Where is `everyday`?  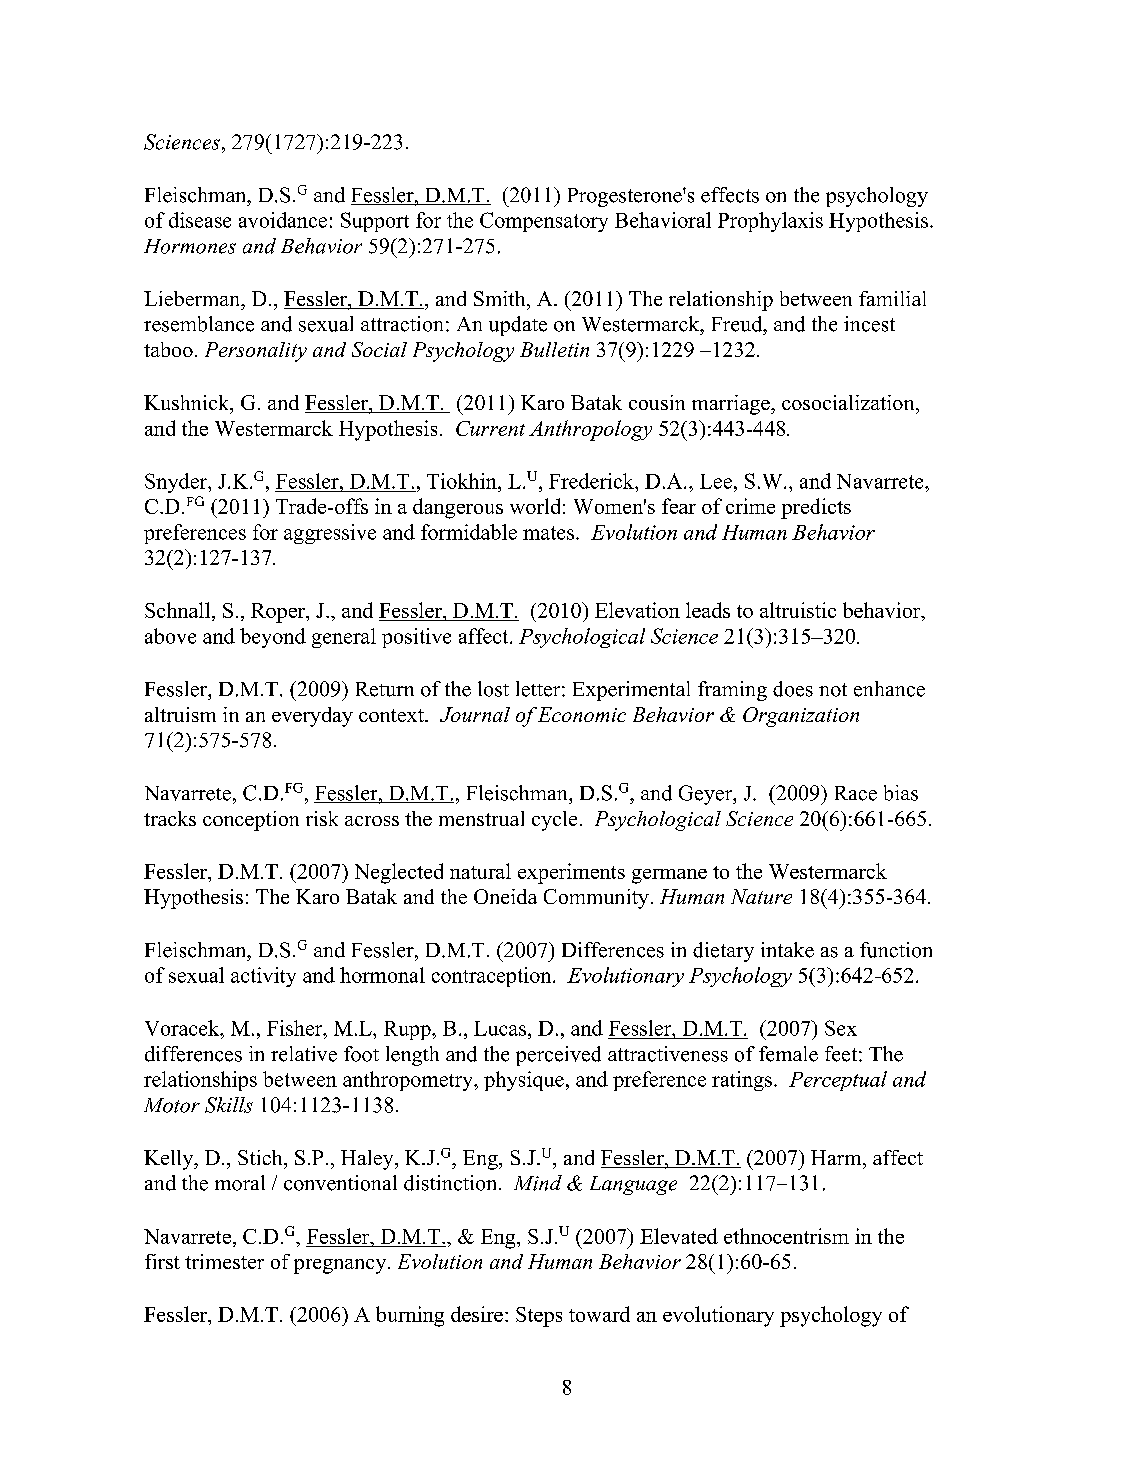
everyday is located at coordinates (312, 717).
